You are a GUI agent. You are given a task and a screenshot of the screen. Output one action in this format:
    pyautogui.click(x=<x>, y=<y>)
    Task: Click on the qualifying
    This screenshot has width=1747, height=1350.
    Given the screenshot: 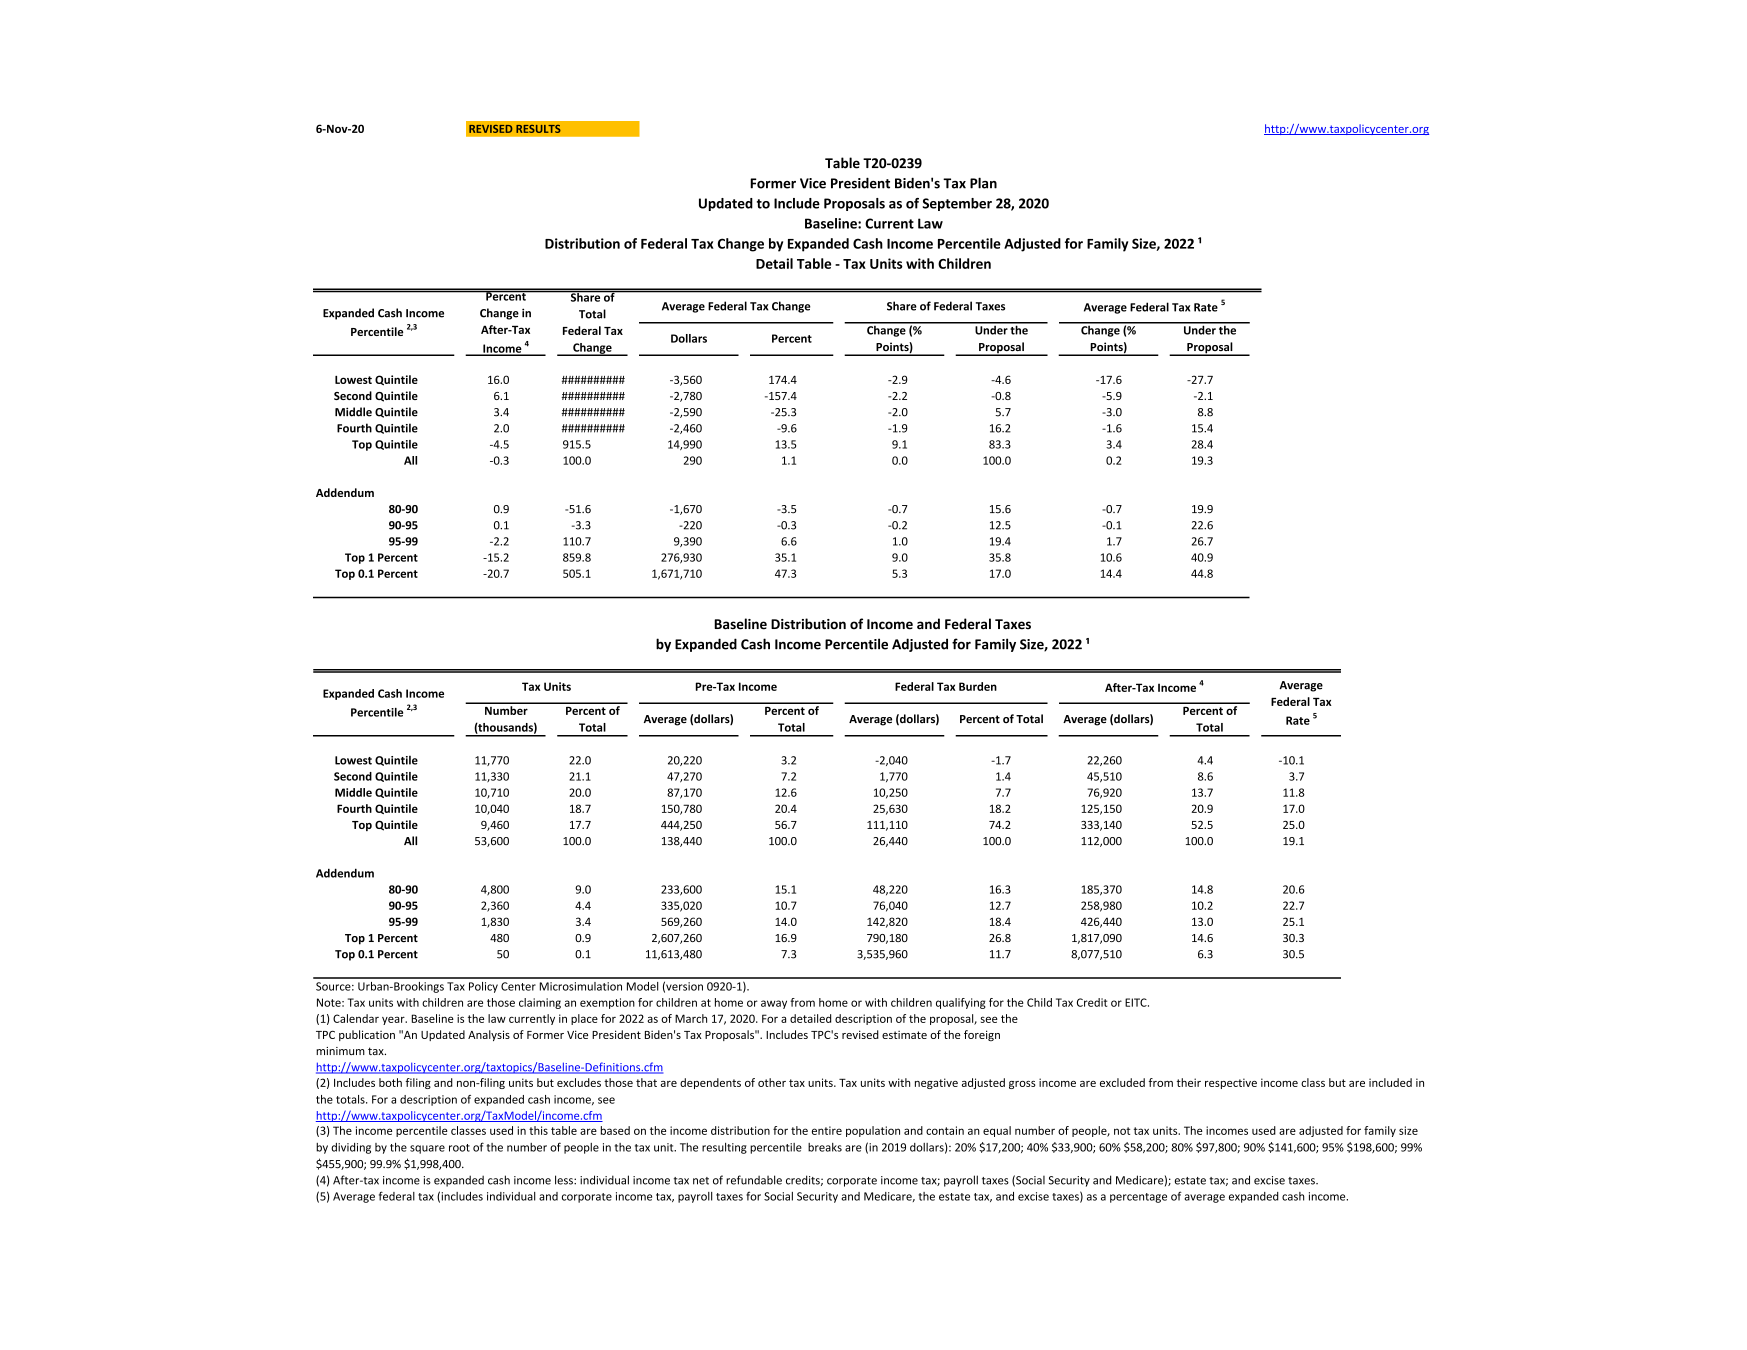 What is the action you would take?
    pyautogui.click(x=961, y=1003)
